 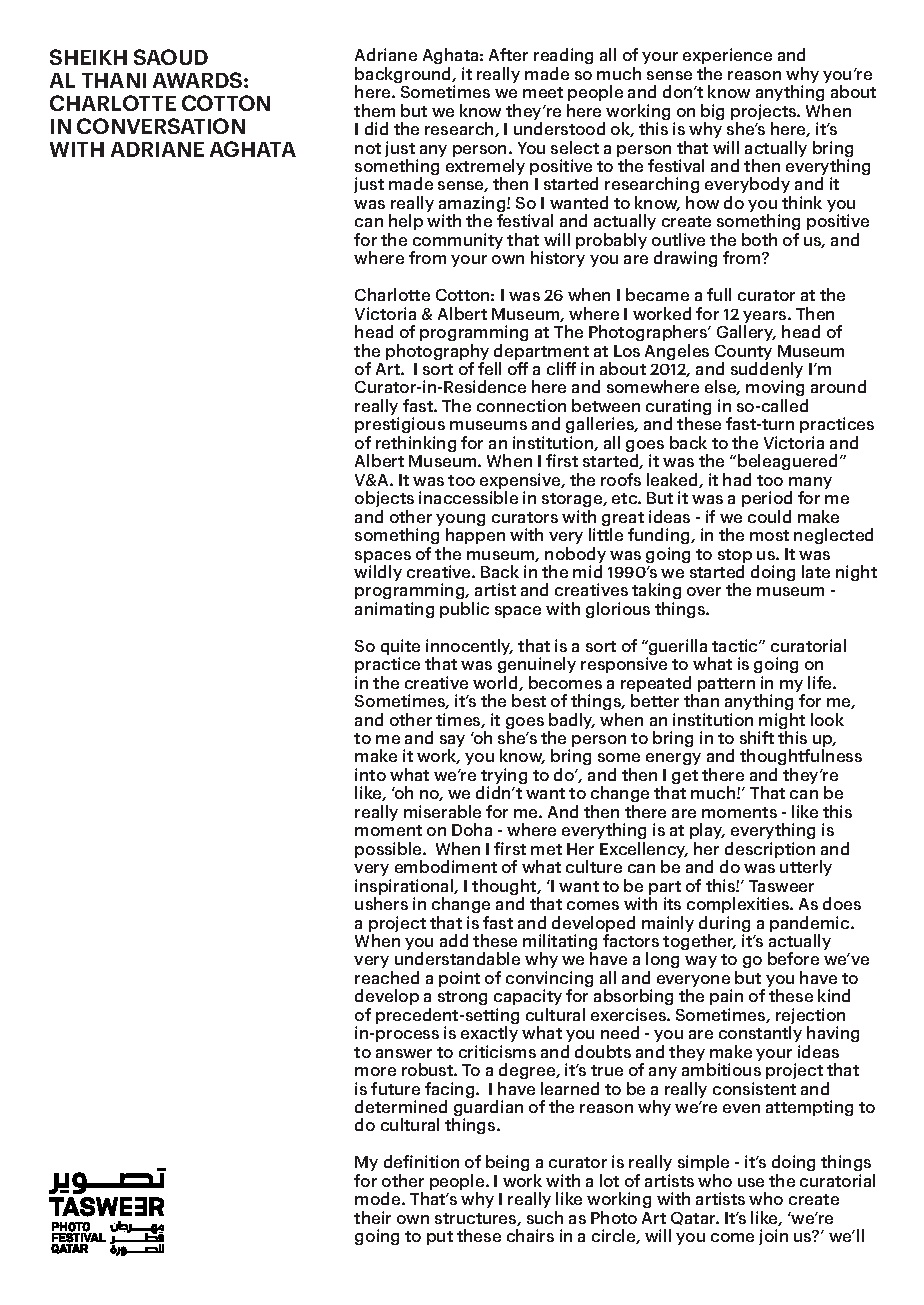 I want to click on complexities, so click(x=739, y=905).
